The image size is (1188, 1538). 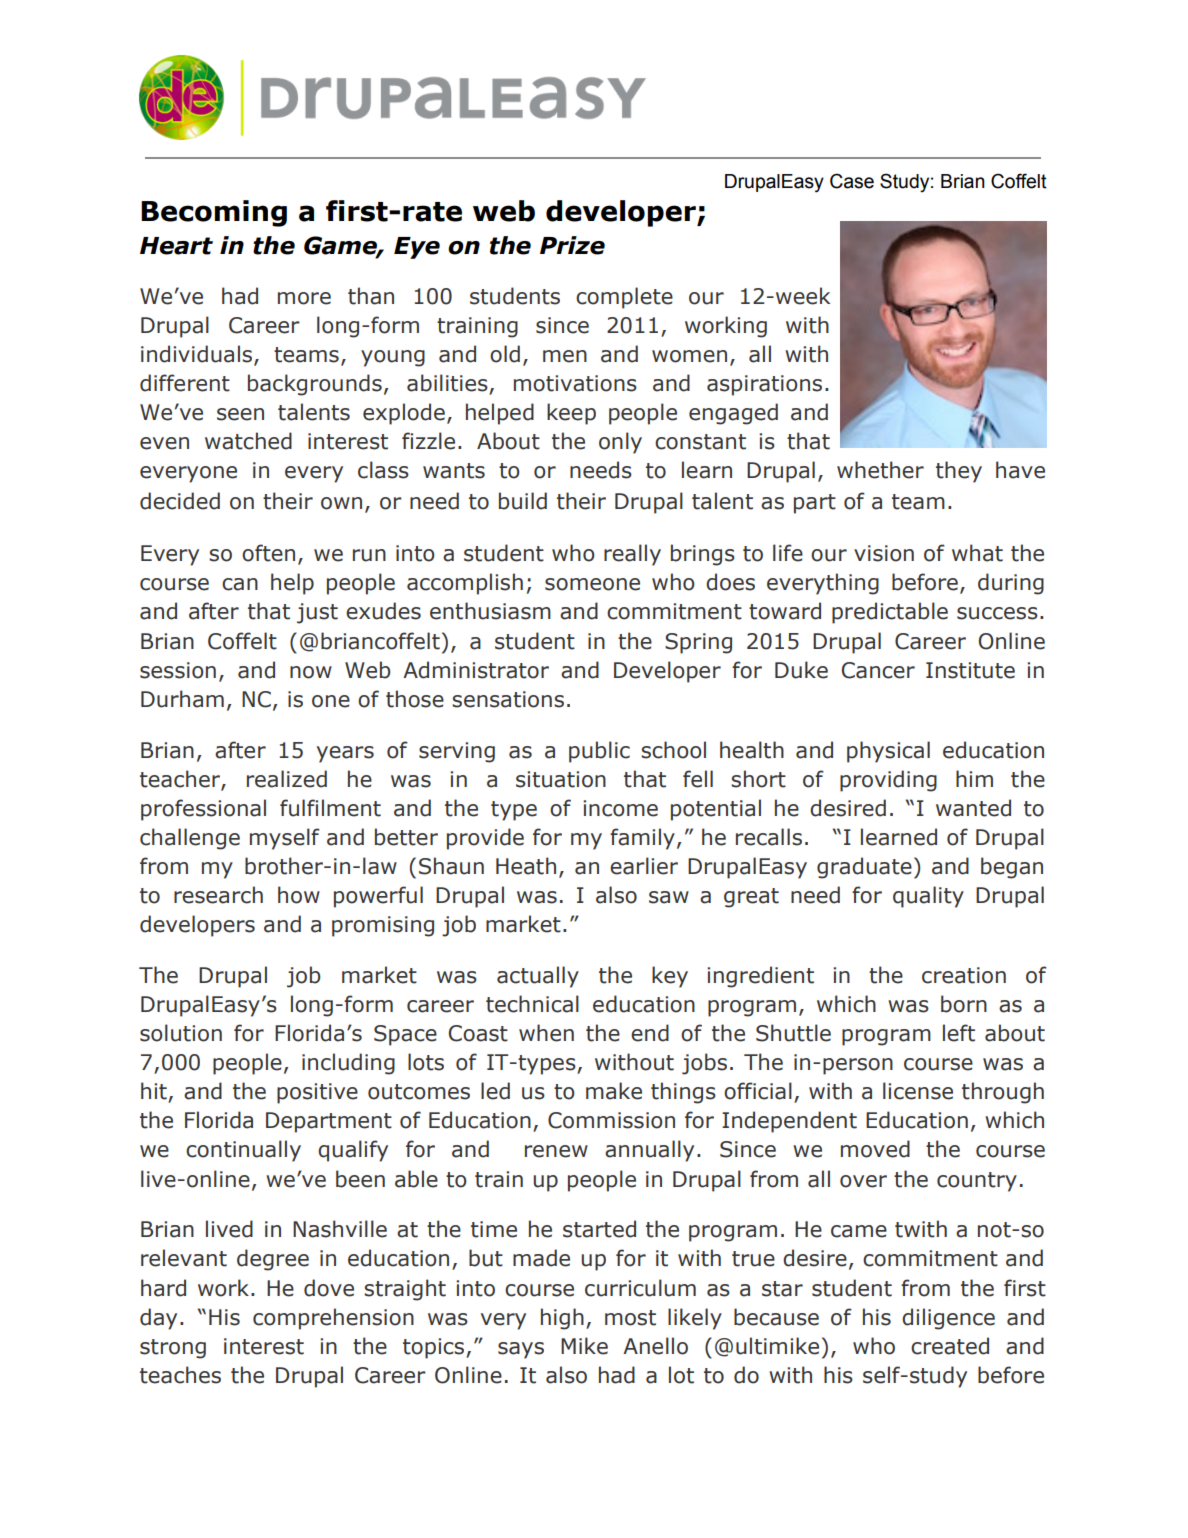 What do you see at coordinates (333, 1319) in the image?
I see `comprehension` at bounding box center [333, 1319].
